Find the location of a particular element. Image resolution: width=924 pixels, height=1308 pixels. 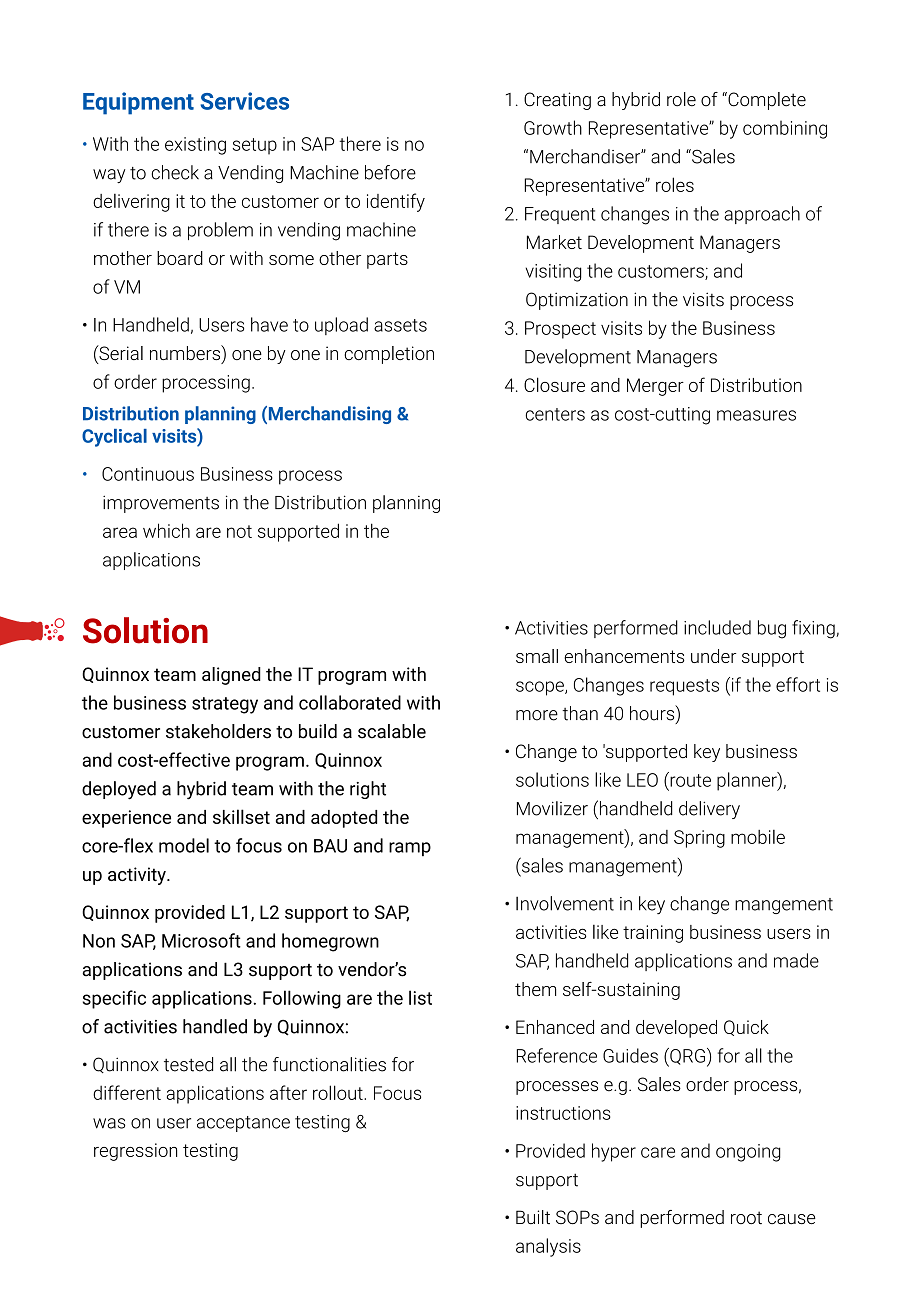

regression is located at coordinates (135, 1152).
